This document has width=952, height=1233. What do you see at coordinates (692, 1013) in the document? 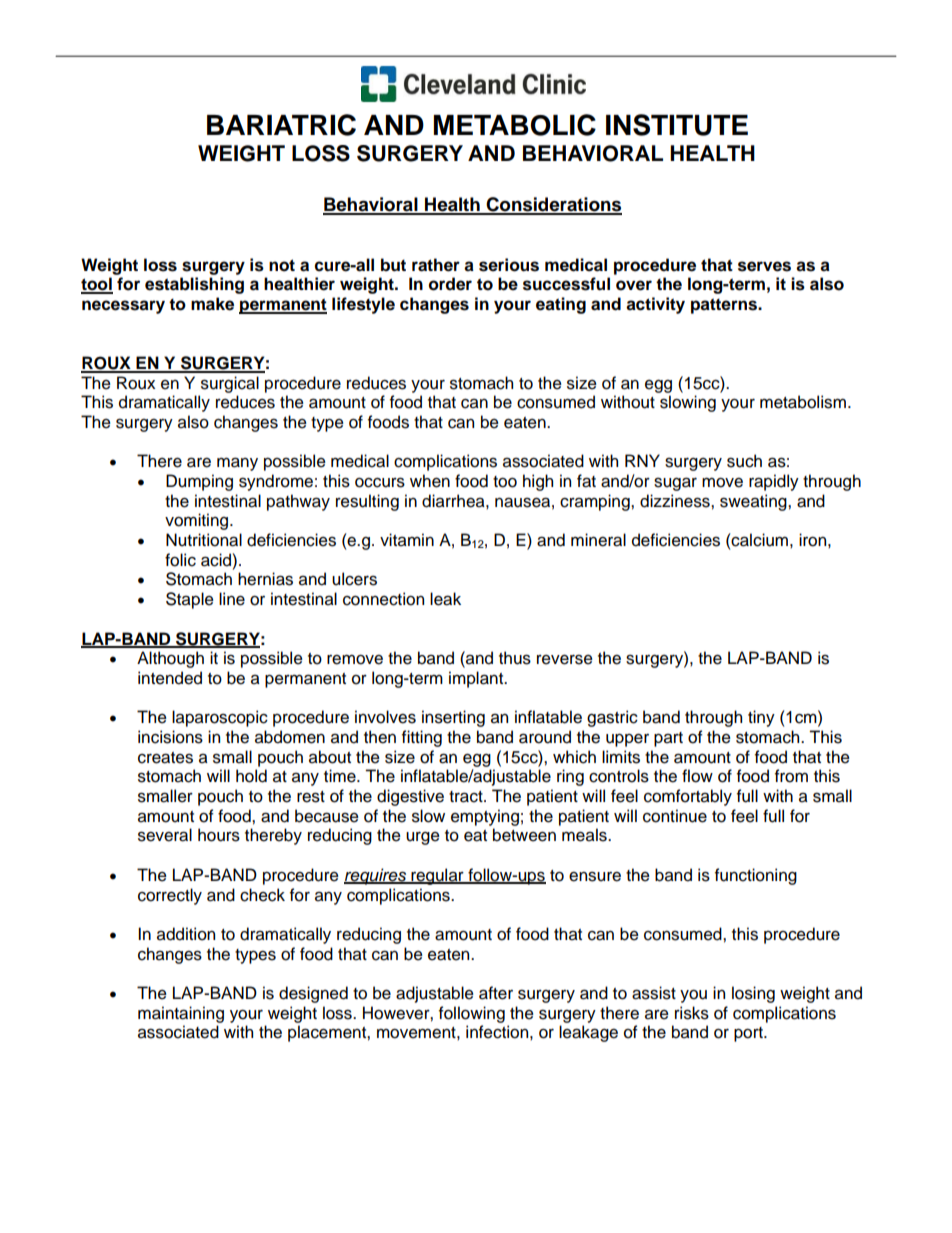
I see `risks` at bounding box center [692, 1013].
